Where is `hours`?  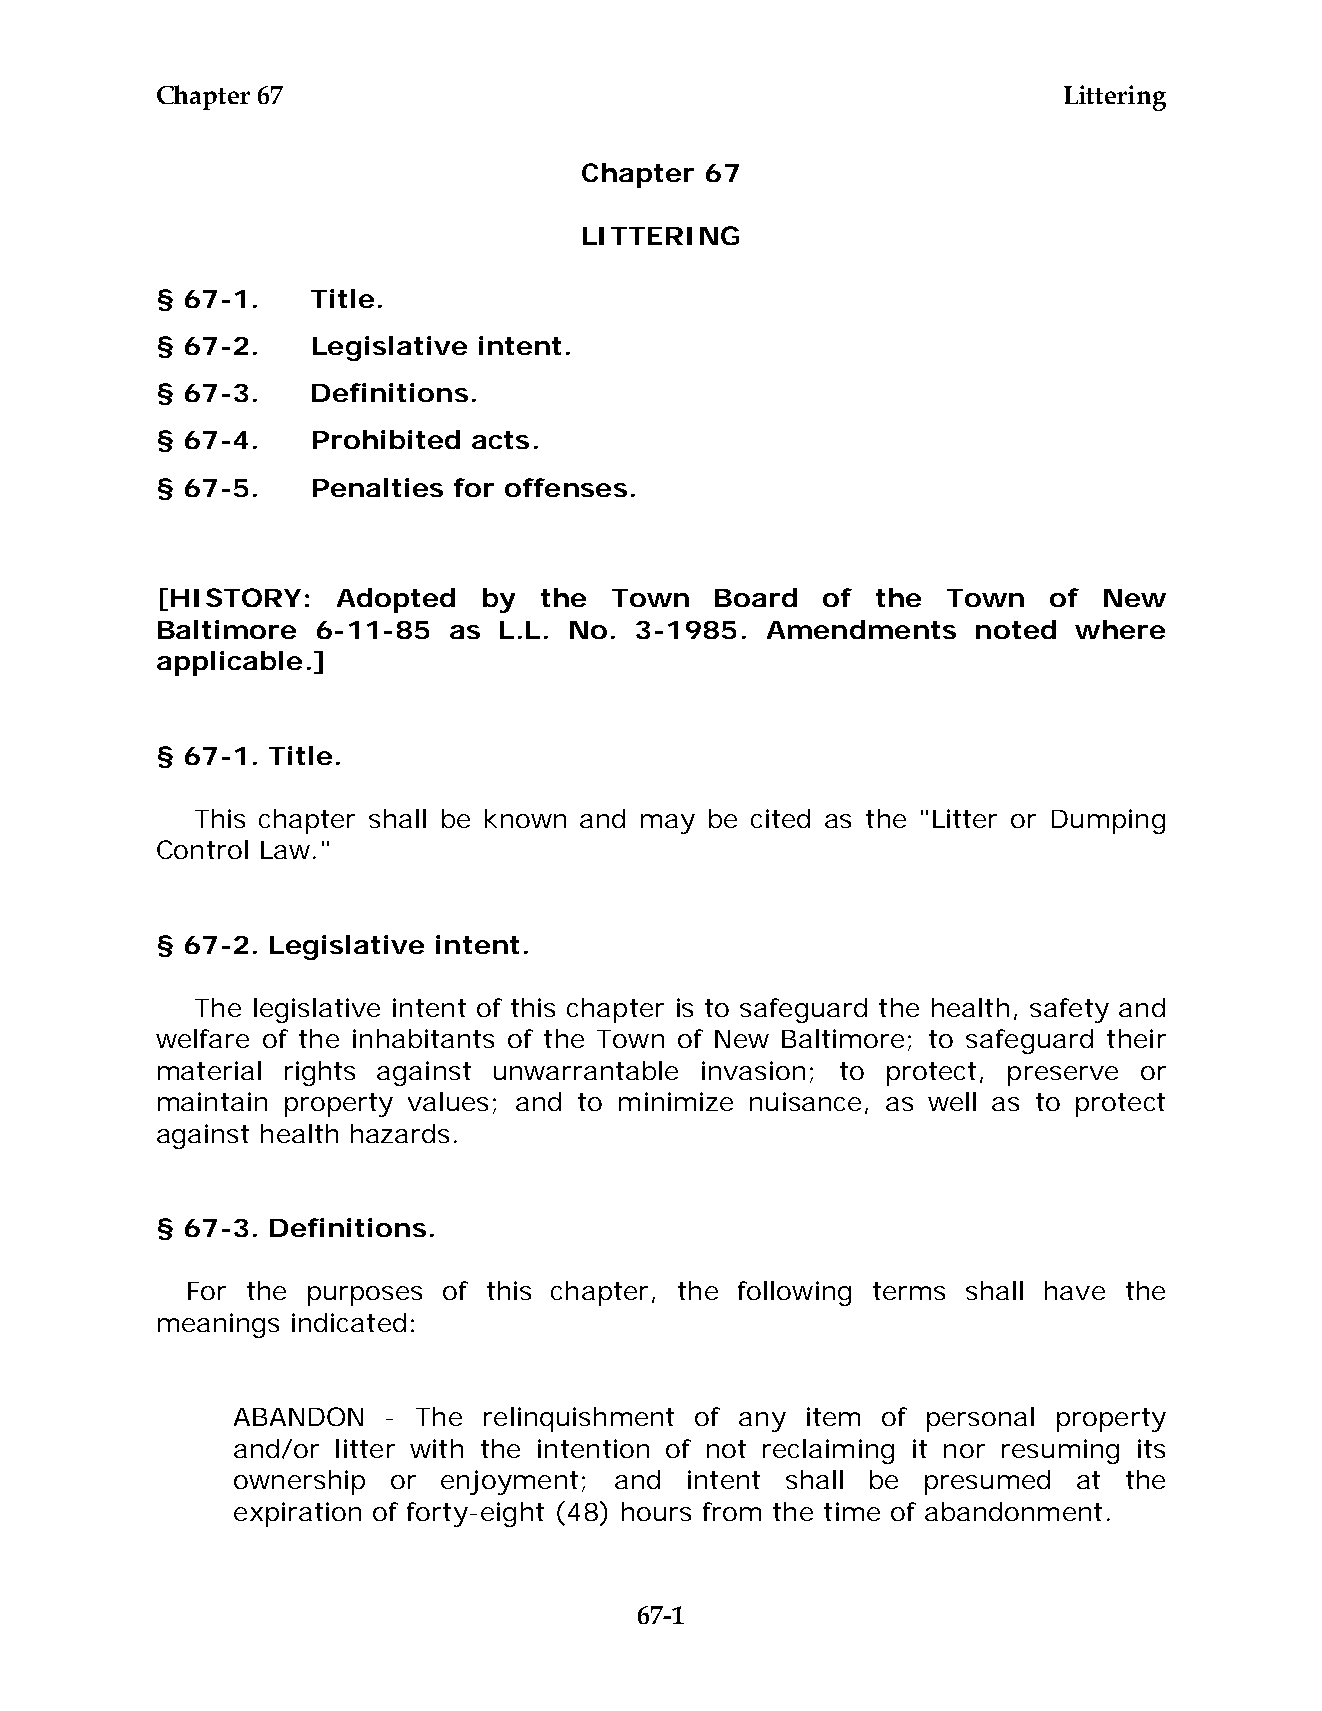 hours is located at coordinates (656, 1511).
